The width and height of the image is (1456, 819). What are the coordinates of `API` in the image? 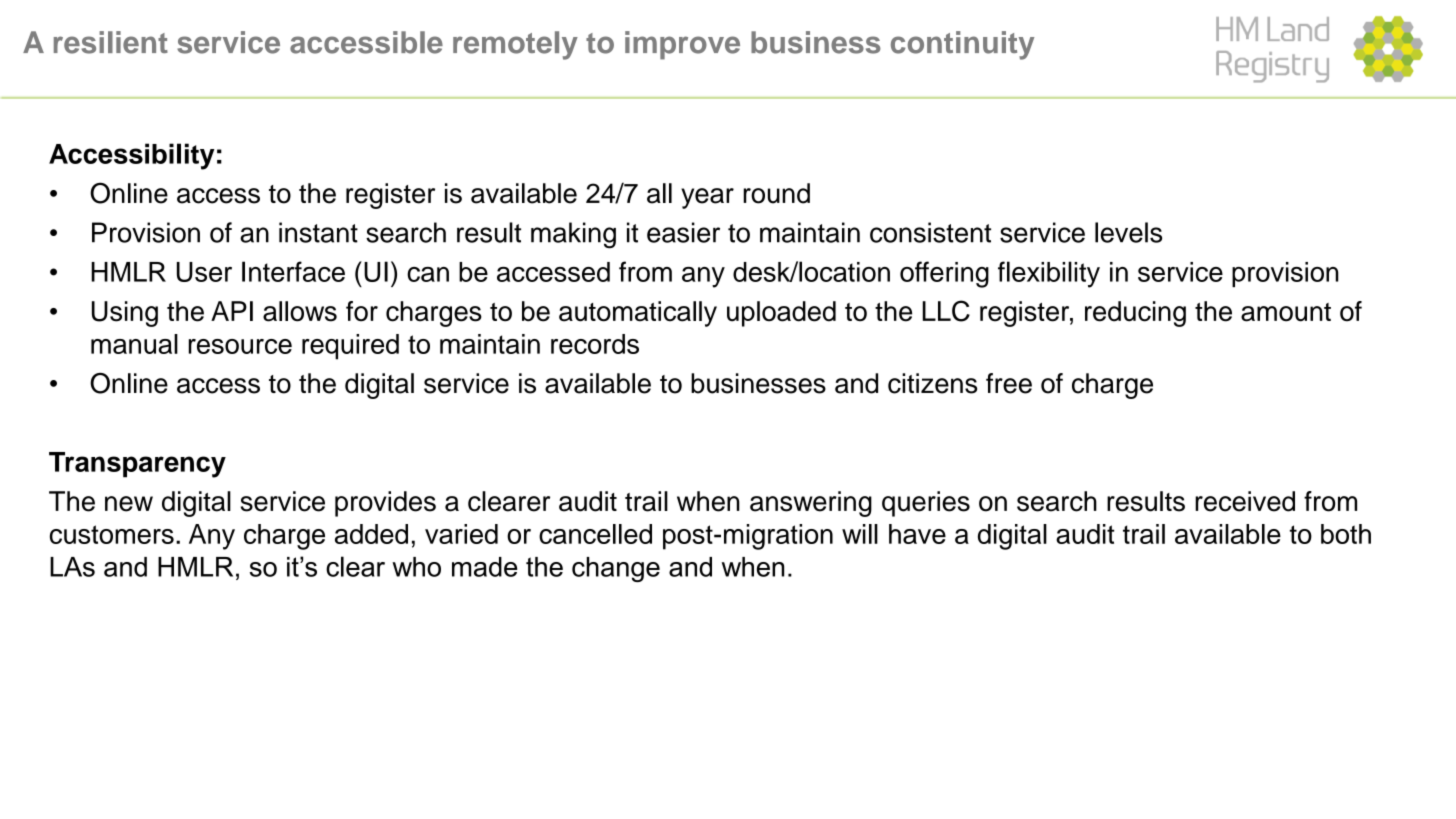 It's located at (232, 311).
